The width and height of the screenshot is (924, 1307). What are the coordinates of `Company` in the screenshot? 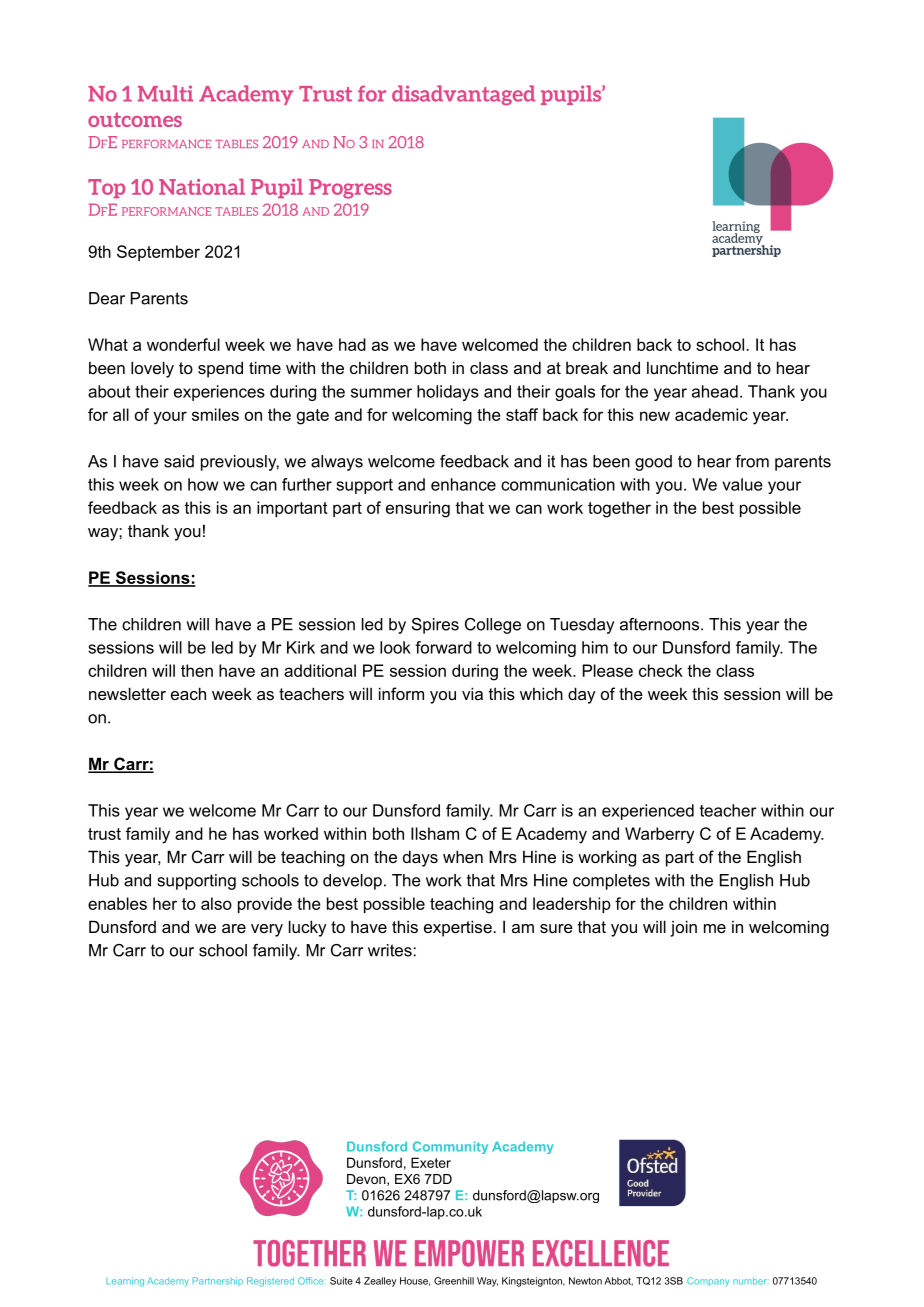 It's located at (708, 1281).
